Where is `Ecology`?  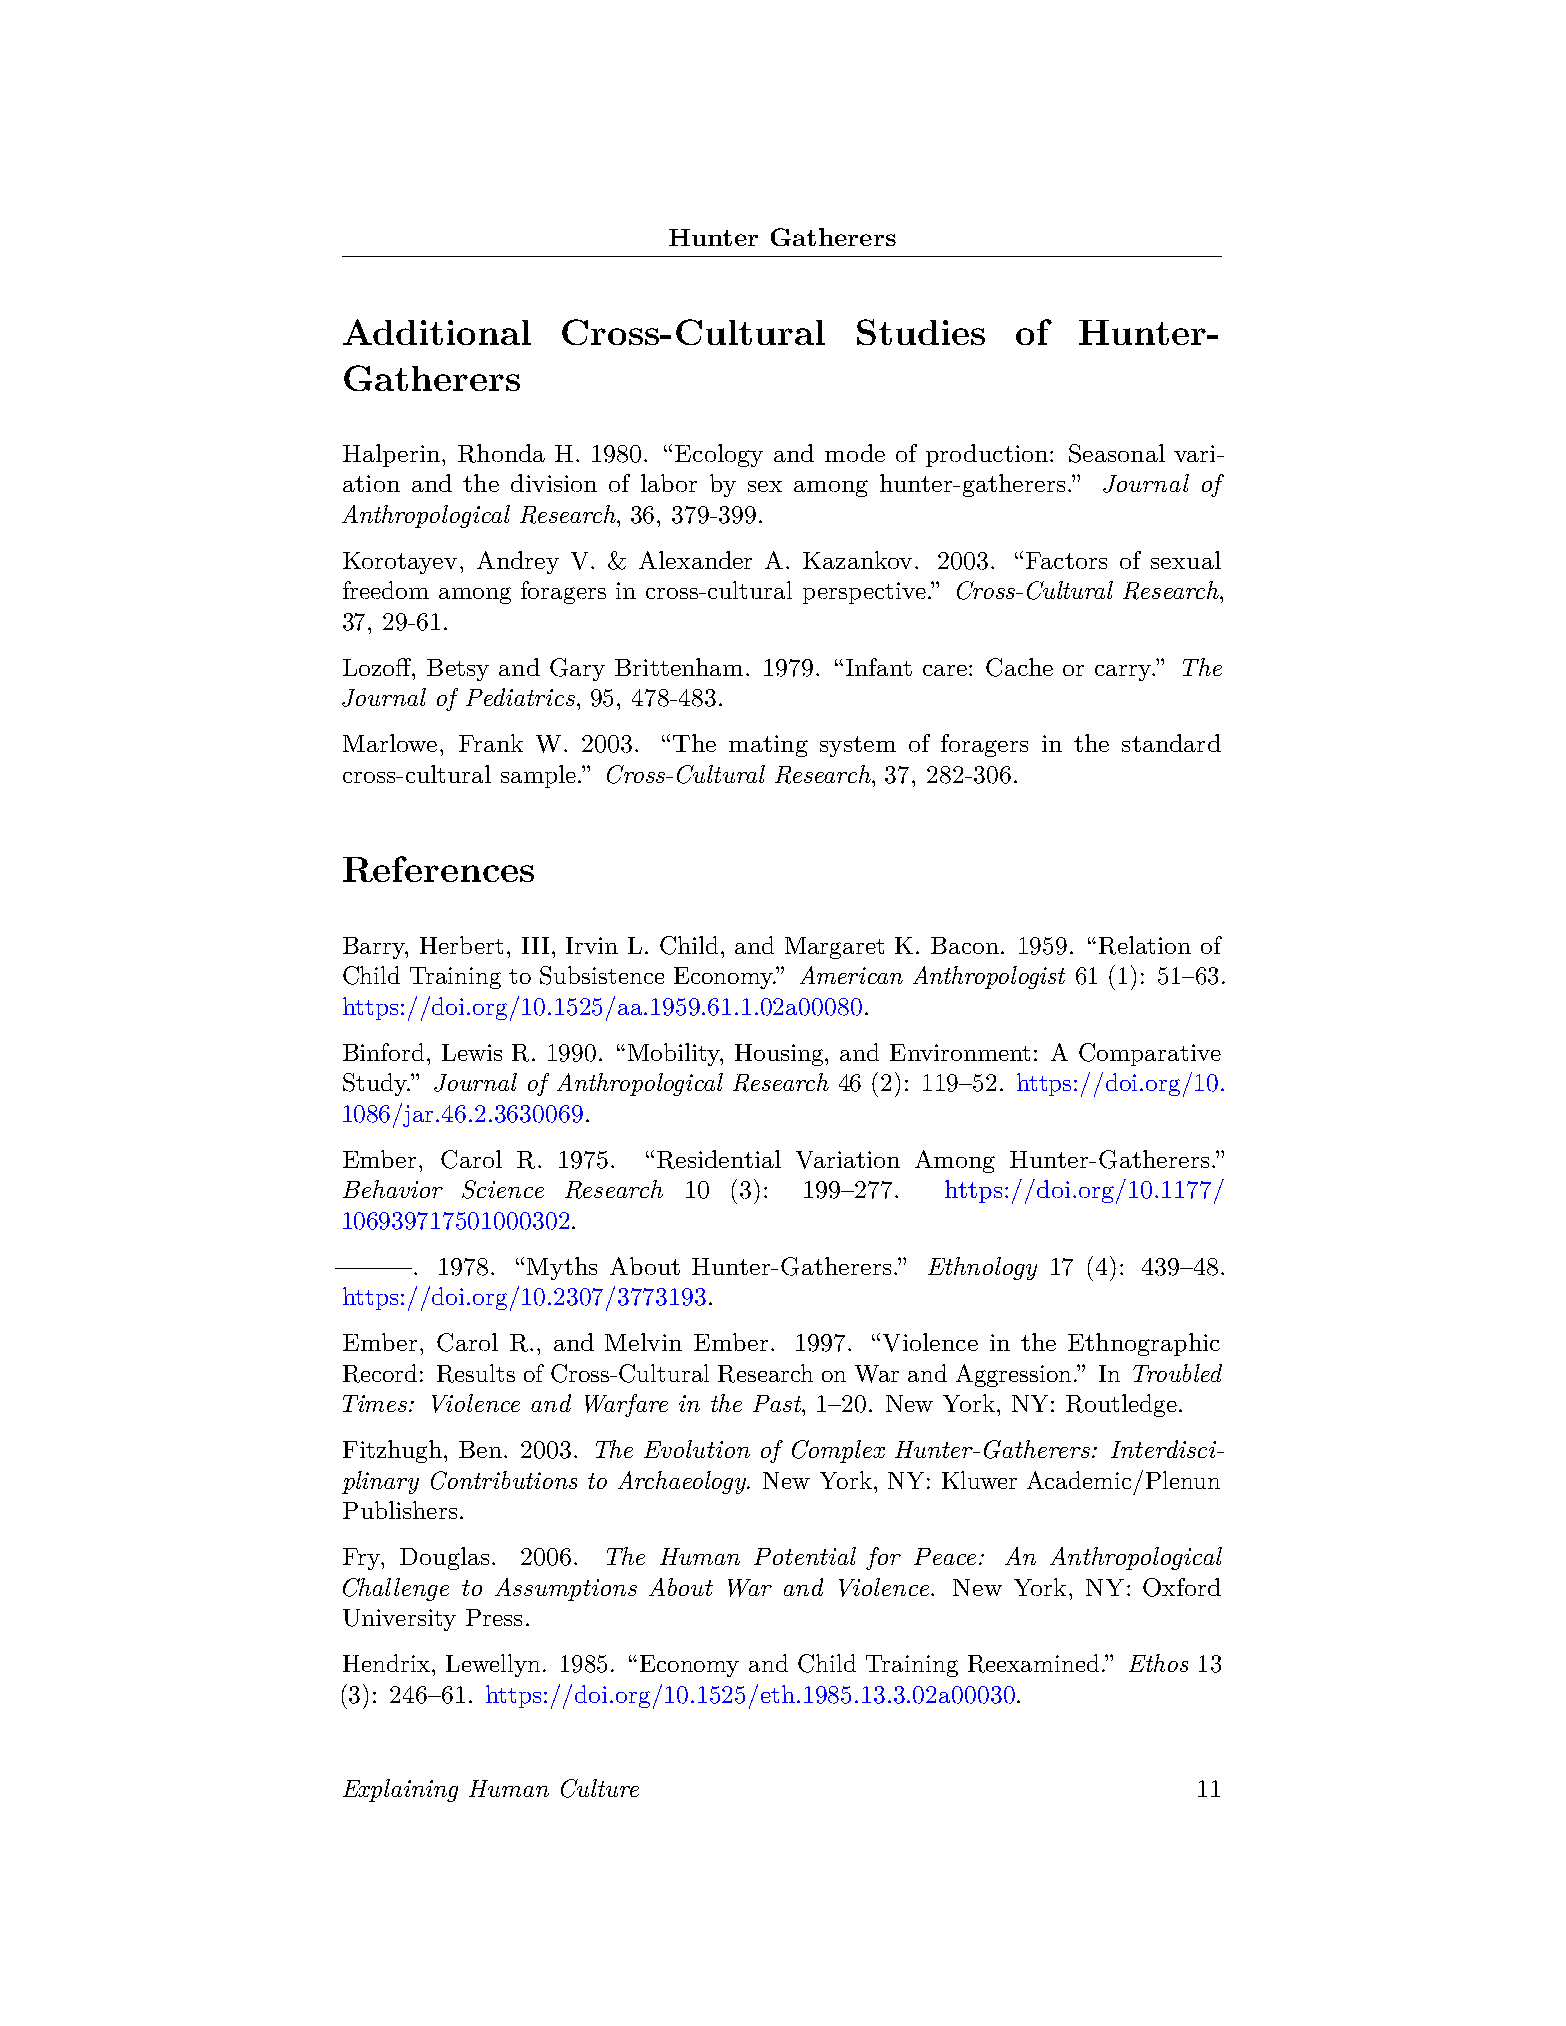 Ecology is located at coordinates (719, 455).
